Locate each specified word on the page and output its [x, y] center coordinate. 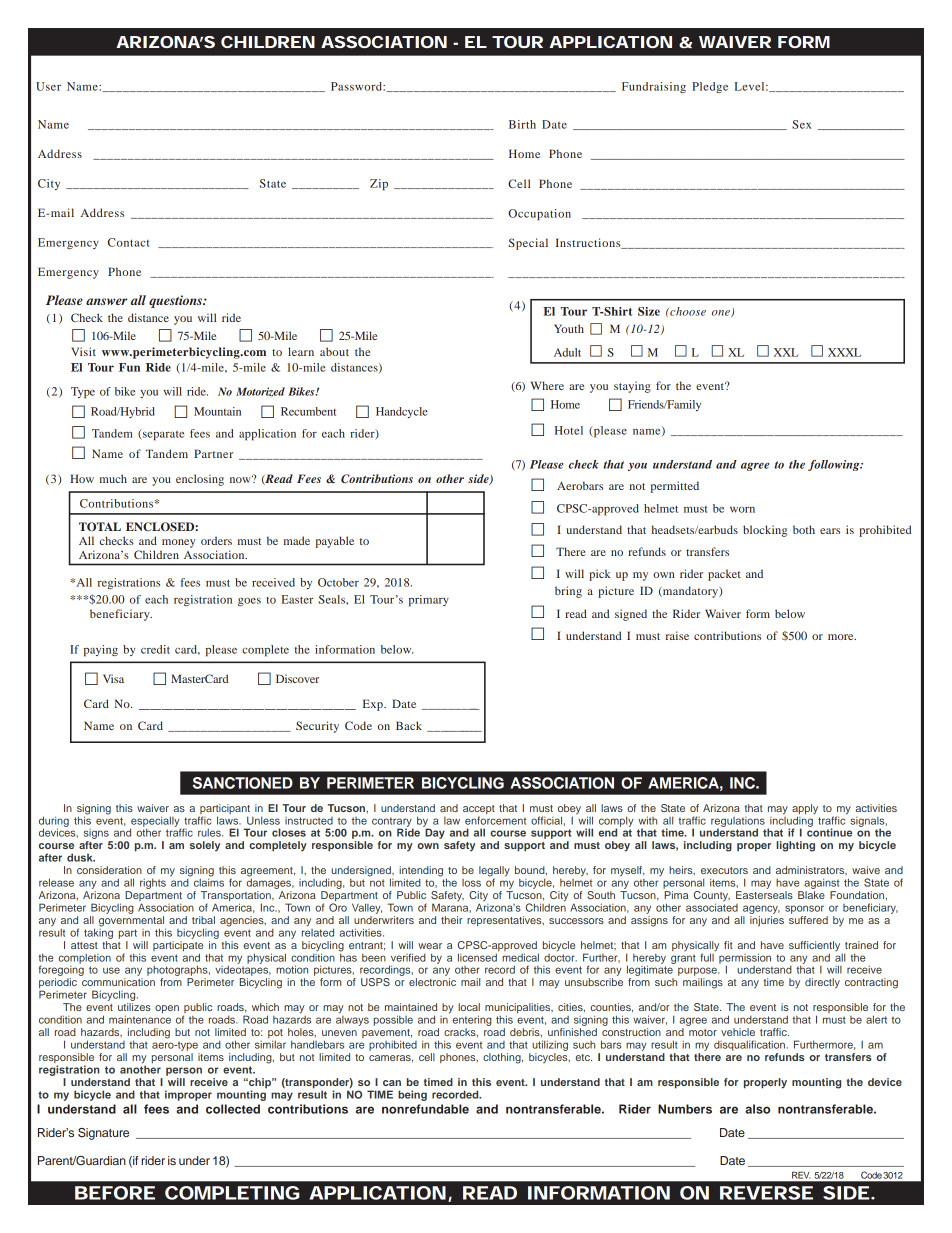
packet [724, 575]
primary [429, 601]
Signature [103, 1134]
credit [155, 649]
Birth [522, 124]
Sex [801, 124]
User [48, 86]
